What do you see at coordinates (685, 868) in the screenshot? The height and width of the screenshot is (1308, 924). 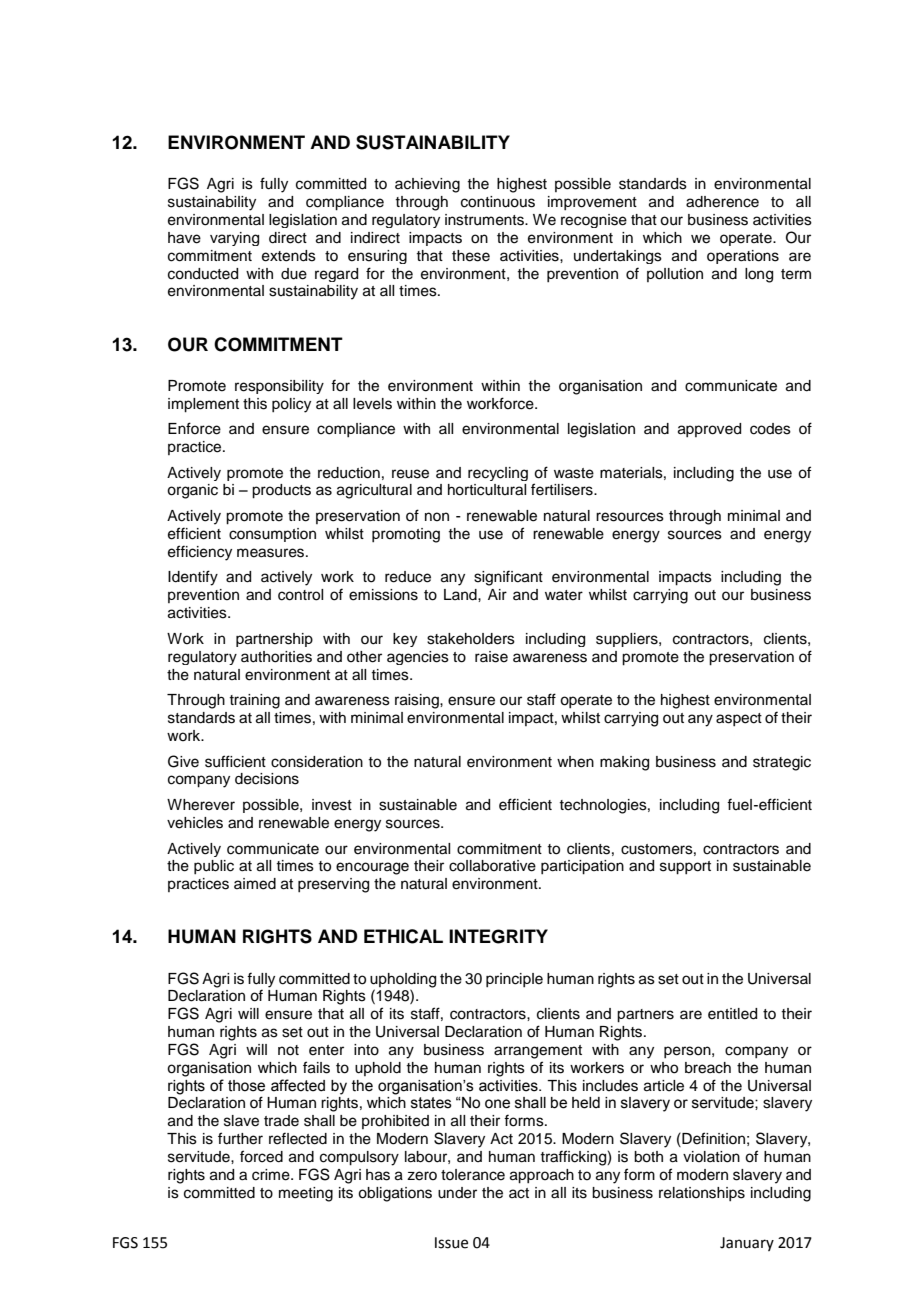 I see `support` at bounding box center [685, 868].
